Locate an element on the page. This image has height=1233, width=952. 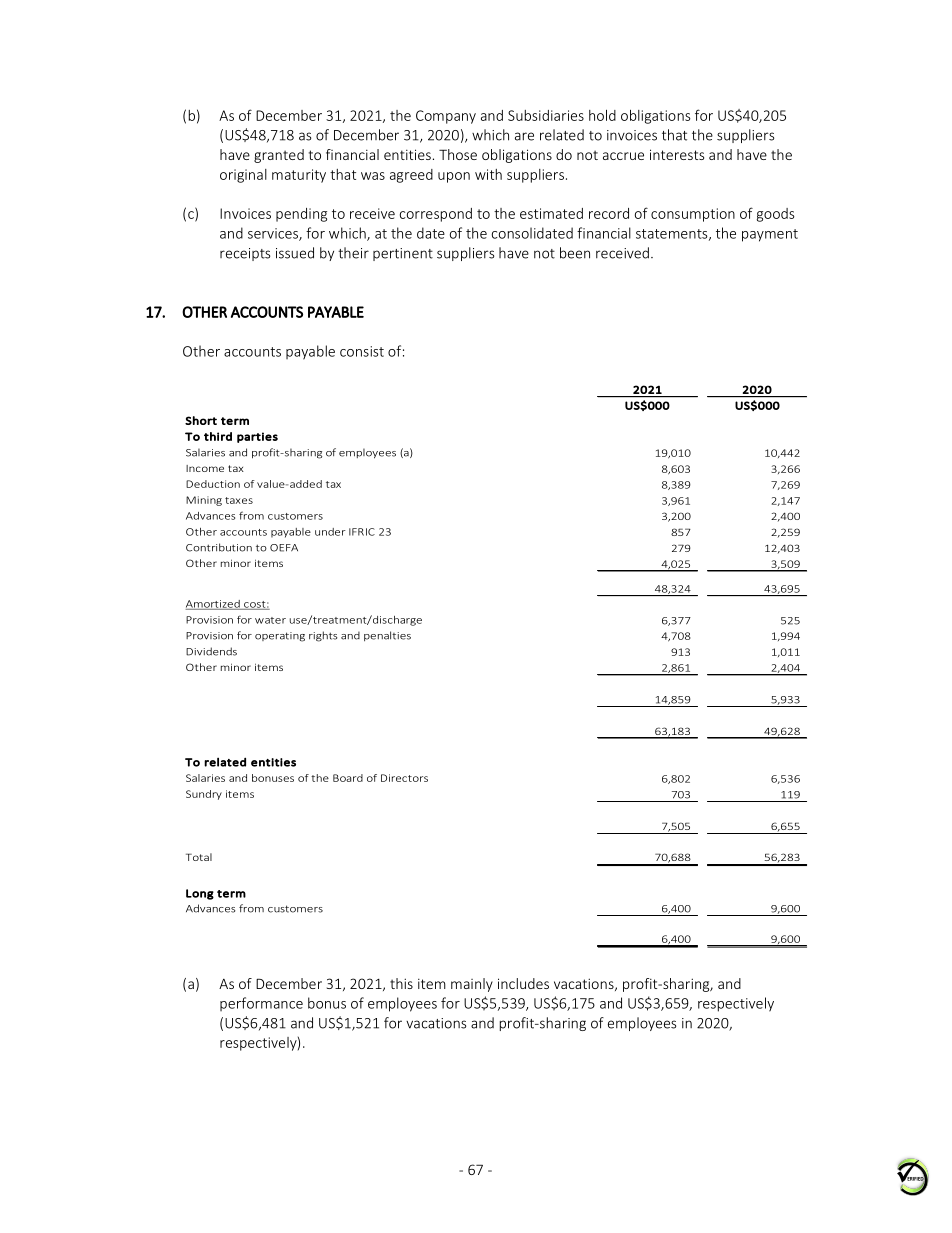
pertinent is located at coordinates (403, 254).
